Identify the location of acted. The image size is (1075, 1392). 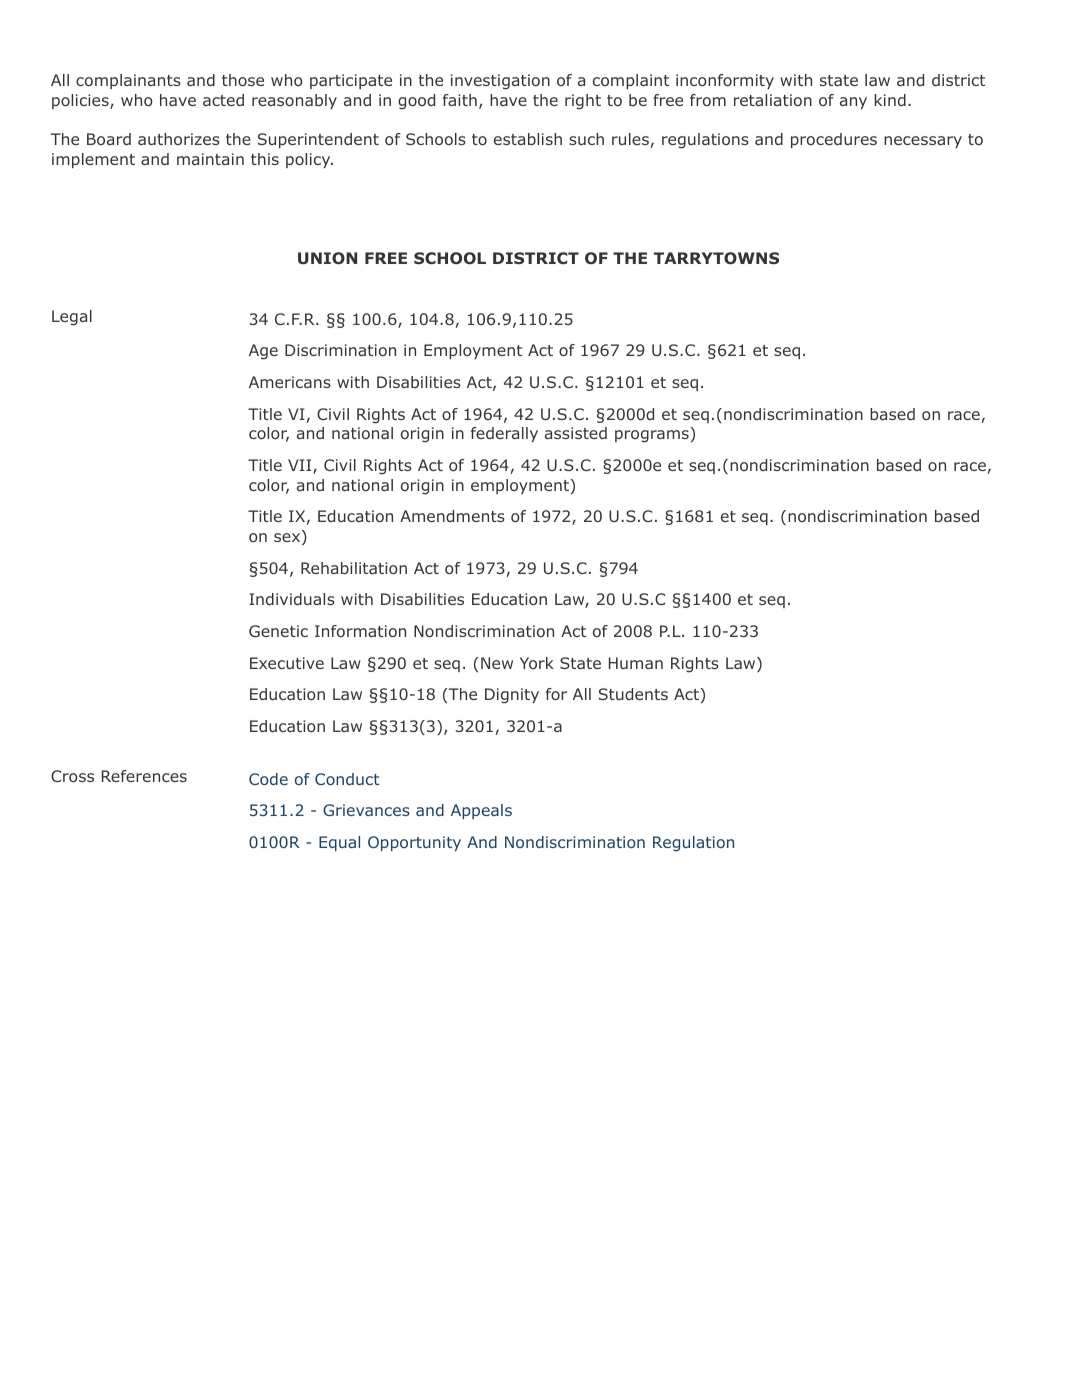
(223, 100).
